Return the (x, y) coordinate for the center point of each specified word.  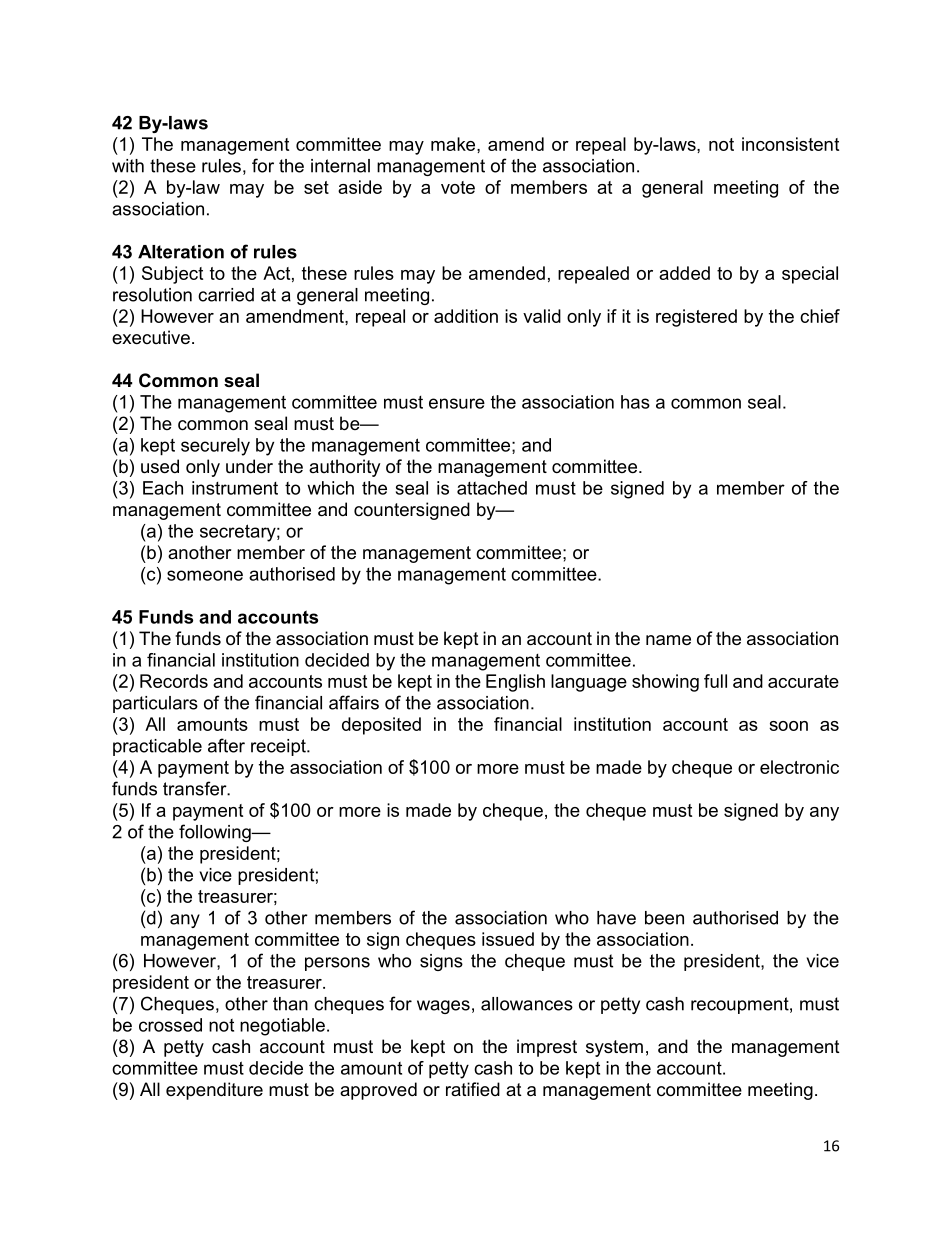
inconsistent (790, 144)
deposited (381, 726)
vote (458, 187)
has (635, 402)
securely (215, 447)
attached (492, 488)
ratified (473, 1089)
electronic (799, 767)
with (128, 166)
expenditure (214, 1091)
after (226, 745)
